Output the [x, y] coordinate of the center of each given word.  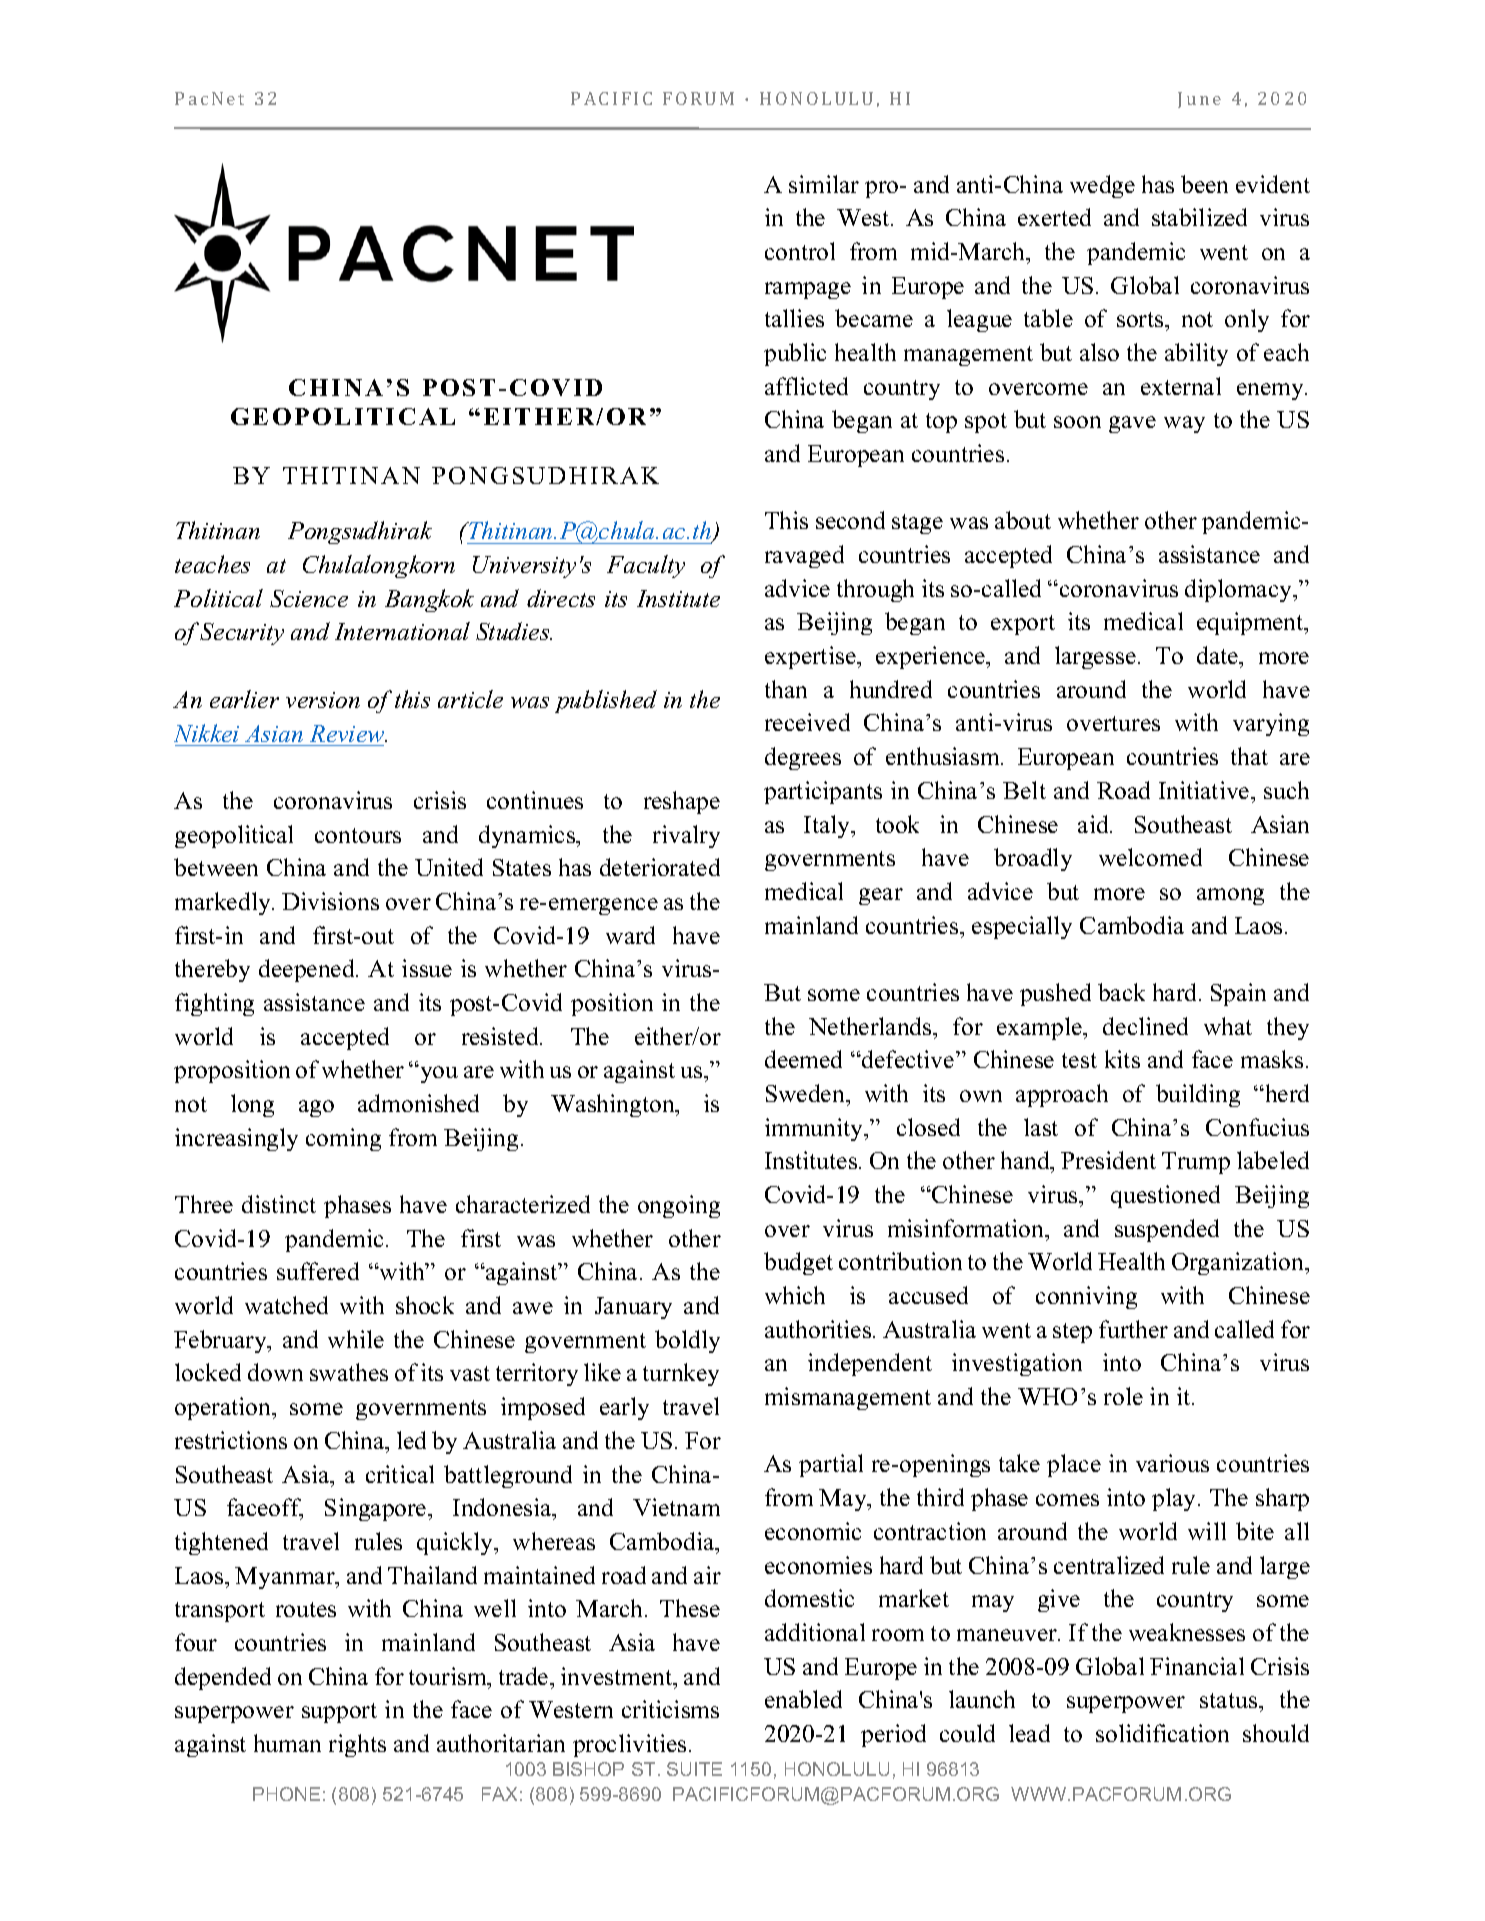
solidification [1162, 1733]
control [800, 251]
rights [357, 1745]
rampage [808, 290]
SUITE [694, 1769]
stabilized [1199, 217]
